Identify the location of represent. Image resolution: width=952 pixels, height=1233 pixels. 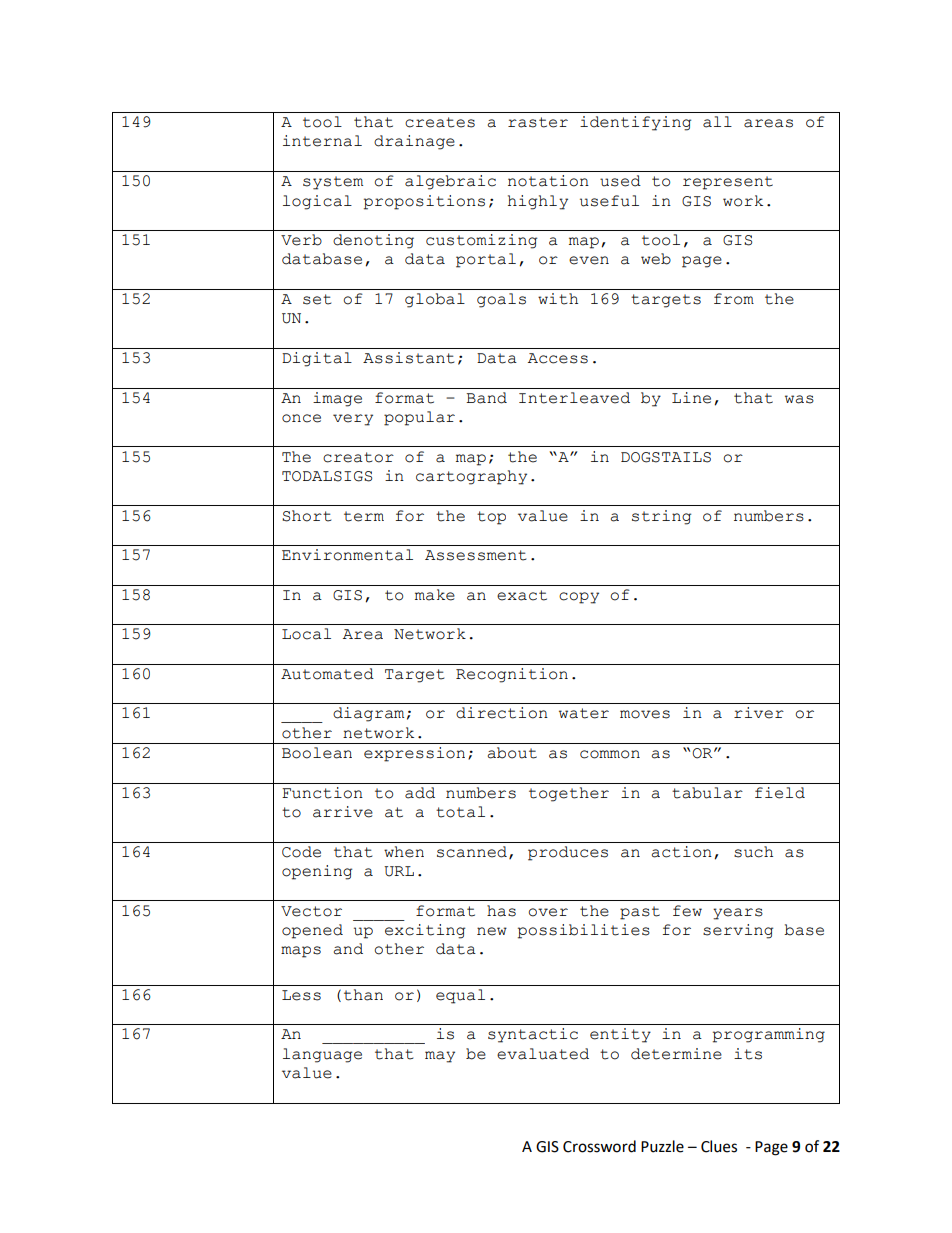
(728, 183).
